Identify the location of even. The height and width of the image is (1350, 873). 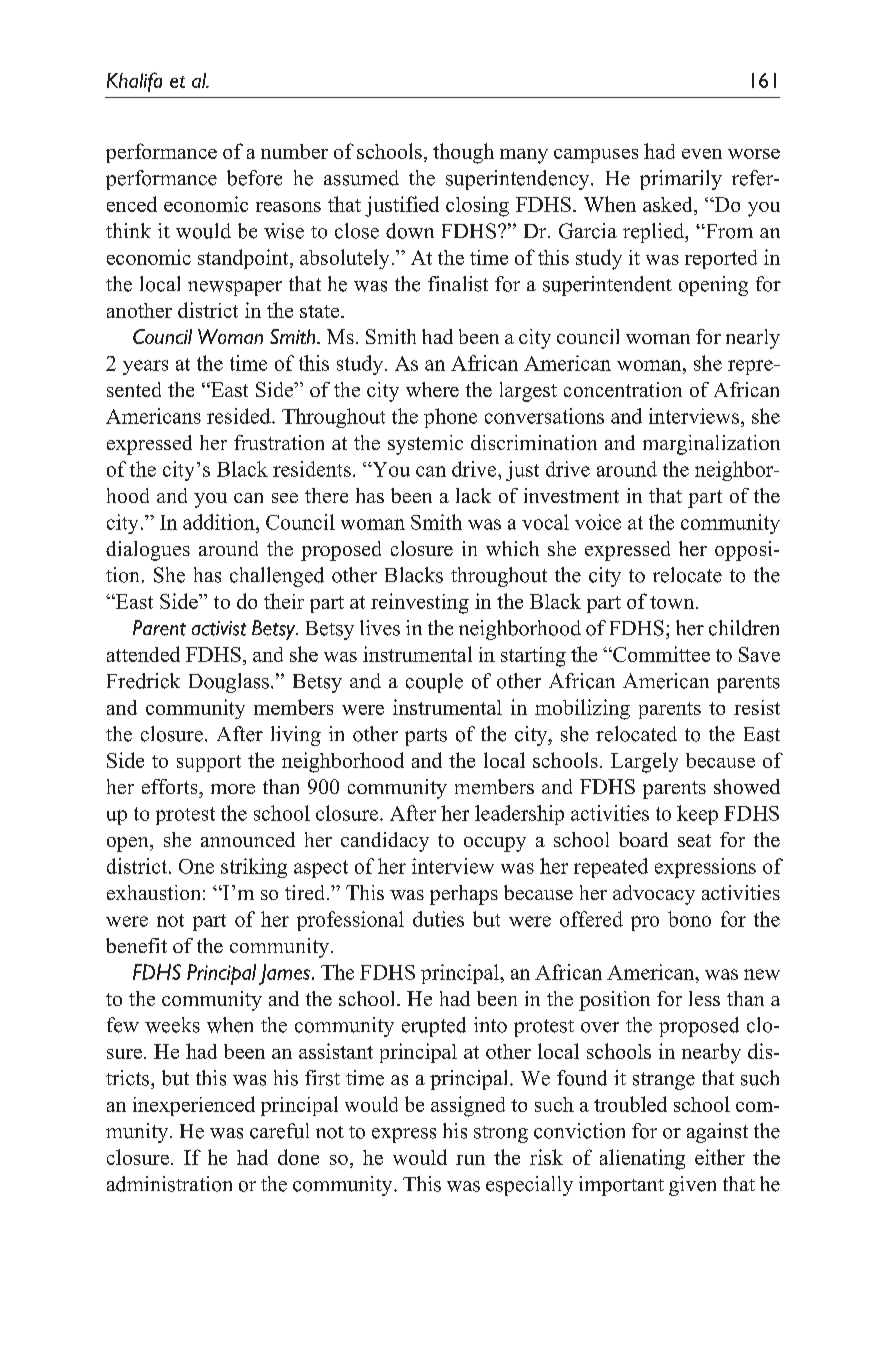
(702, 154).
